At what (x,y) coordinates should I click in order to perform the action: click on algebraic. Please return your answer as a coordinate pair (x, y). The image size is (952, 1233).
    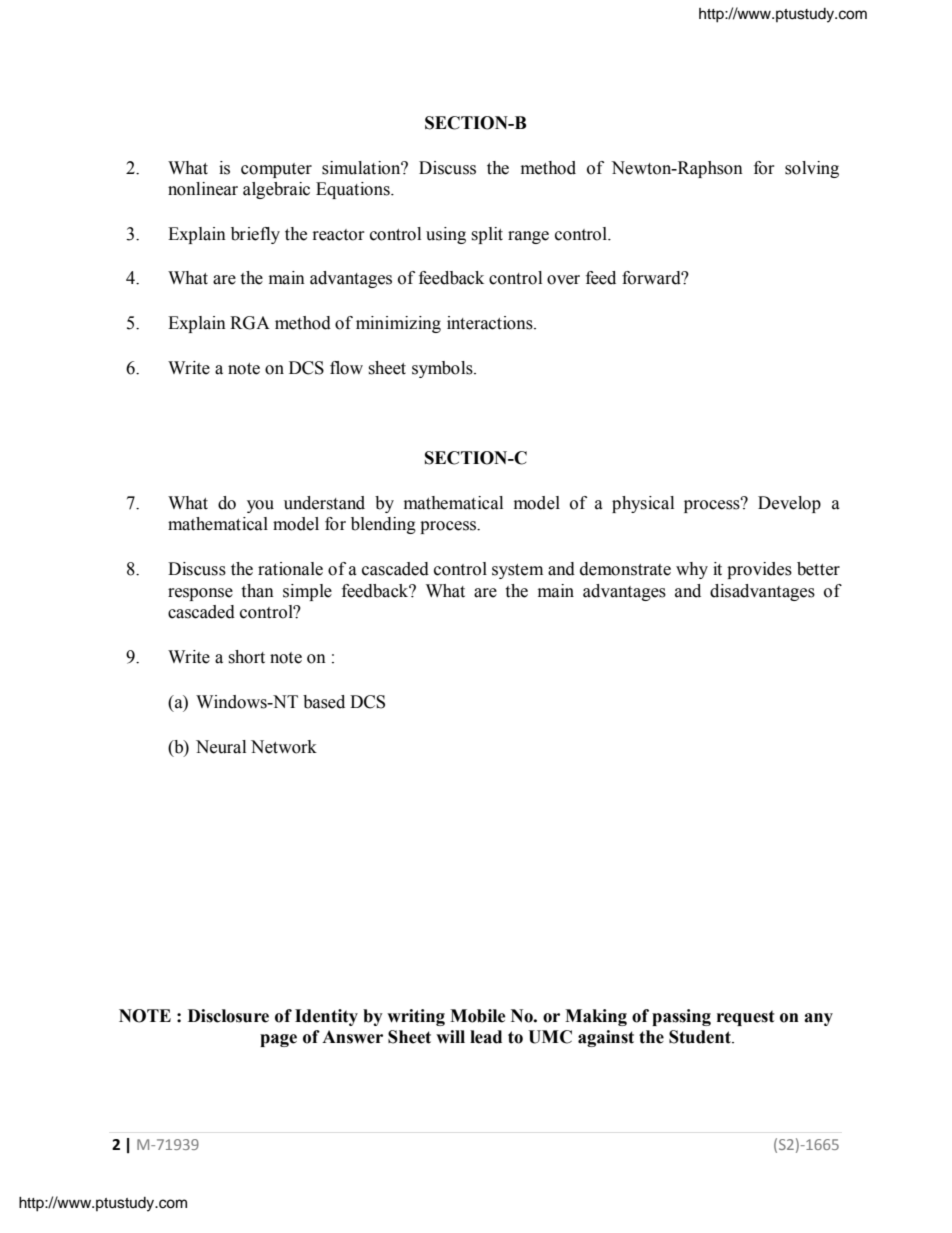
    Looking at the image, I should click on (276, 190).
